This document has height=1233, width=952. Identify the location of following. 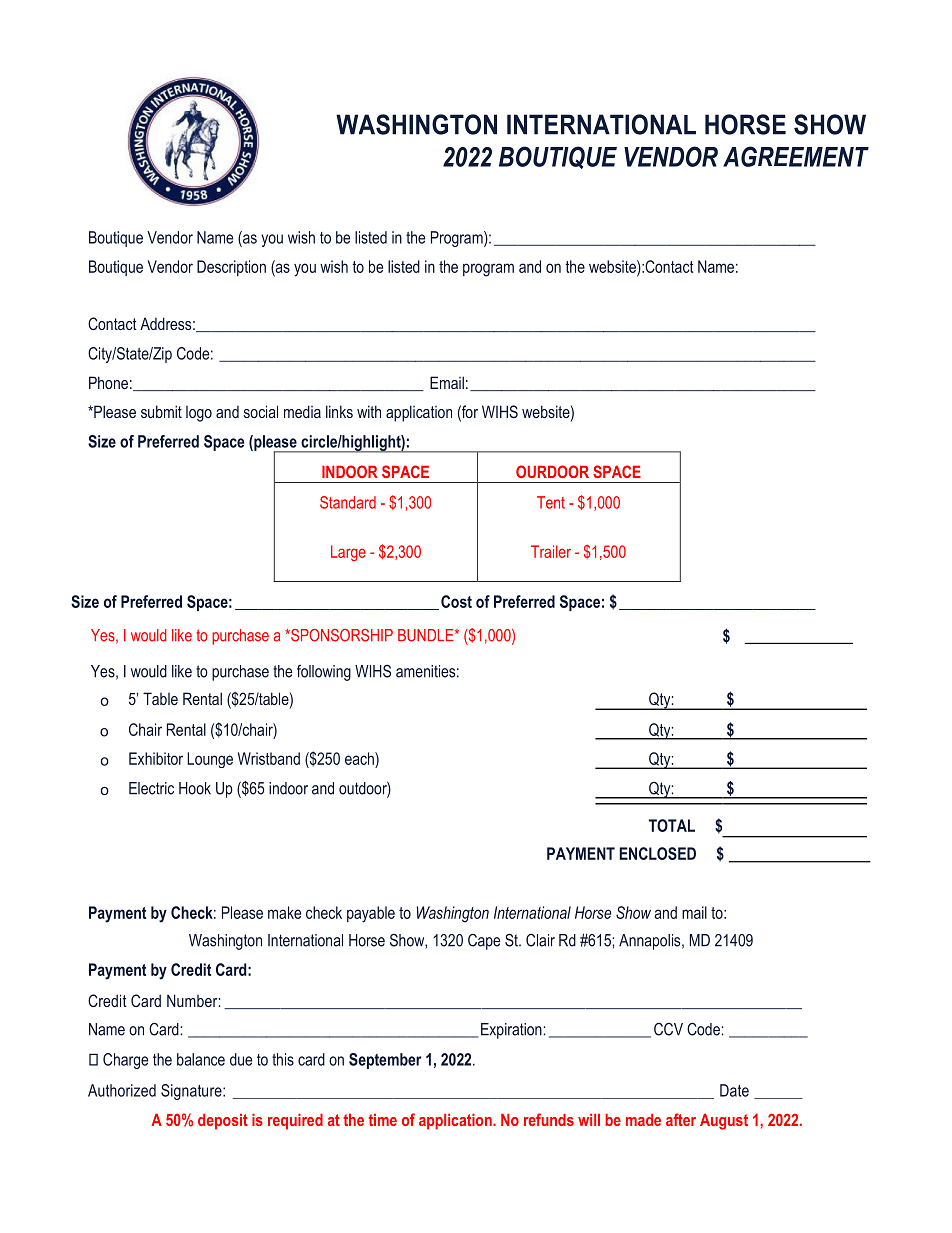
(324, 673).
